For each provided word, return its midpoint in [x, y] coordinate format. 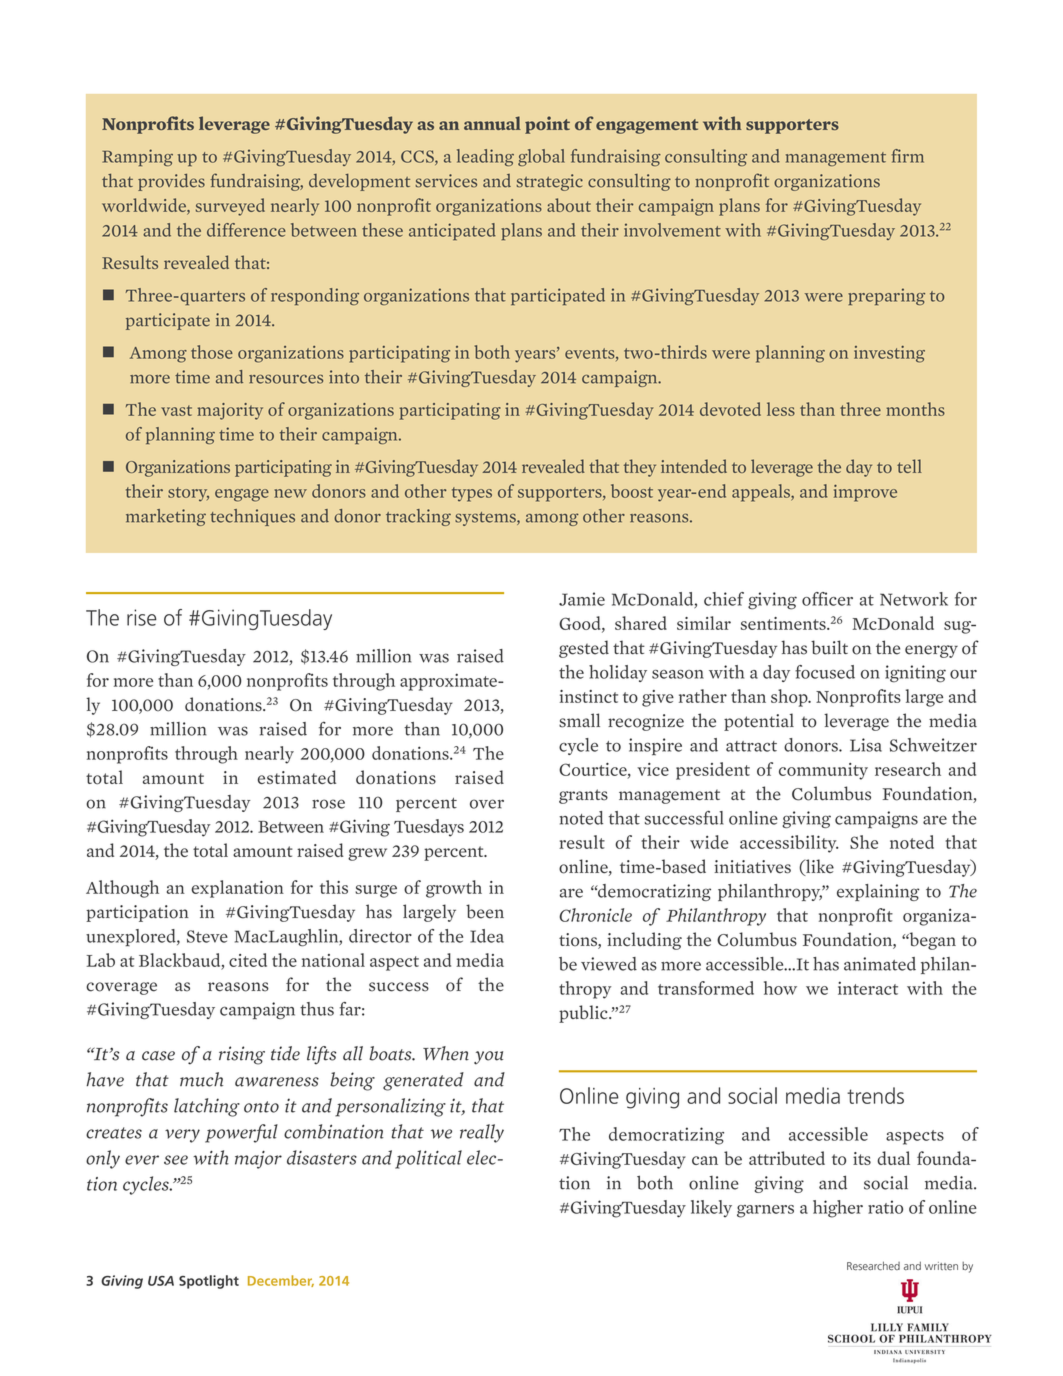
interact [868, 988]
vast [176, 410]
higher [838, 1209]
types [472, 494]
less [781, 409]
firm [908, 156]
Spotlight [209, 1282]
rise [142, 617]
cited [248, 960]
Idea [487, 936]
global [541, 157]
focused [825, 672]
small [579, 720]
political [428, 1159]
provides [171, 182]
